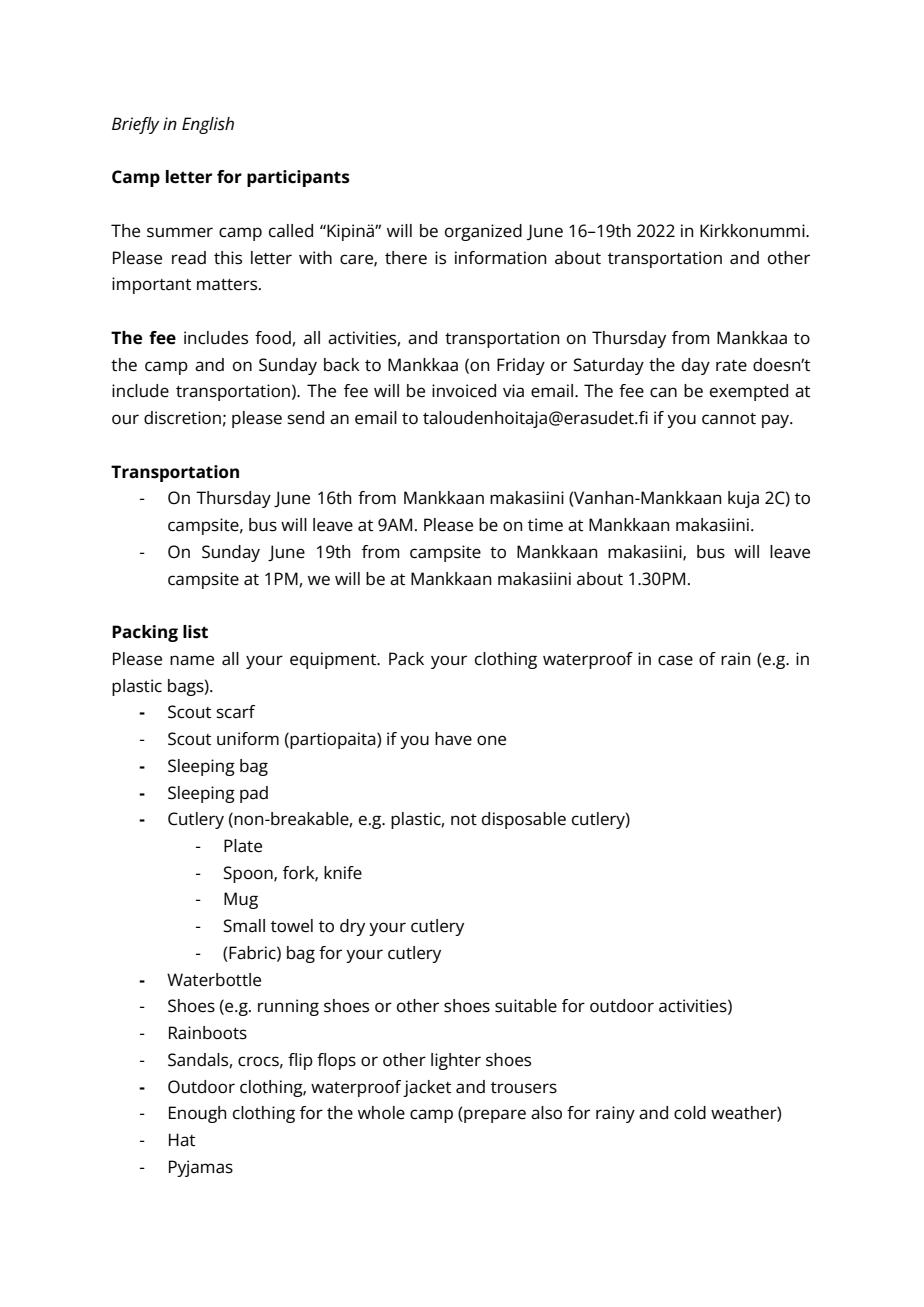 Image resolution: width=924 pixels, height=1307 pixels. I want to click on discretion, so click(182, 418).
